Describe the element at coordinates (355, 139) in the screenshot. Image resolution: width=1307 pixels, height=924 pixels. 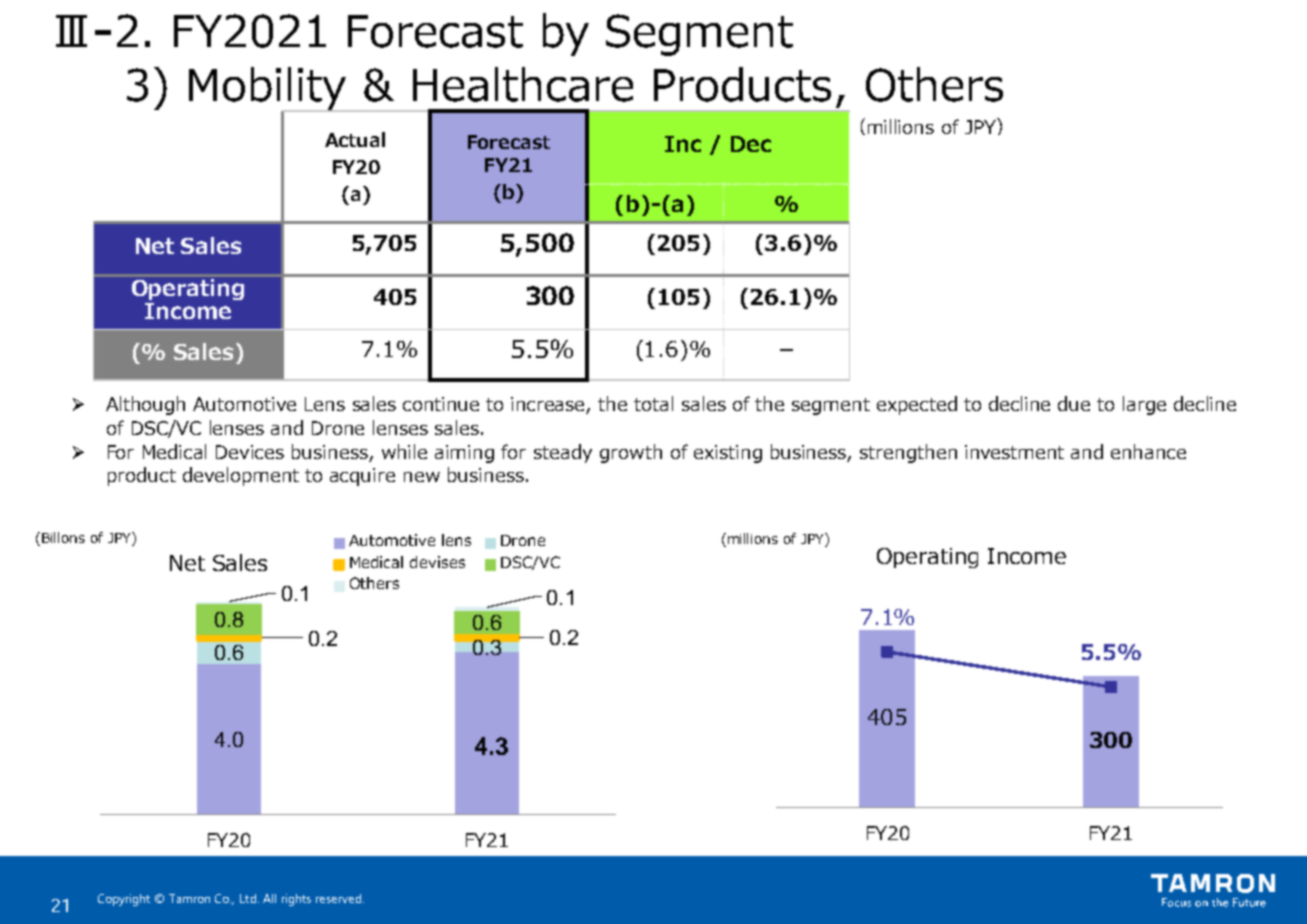
I see `Actual` at that location.
